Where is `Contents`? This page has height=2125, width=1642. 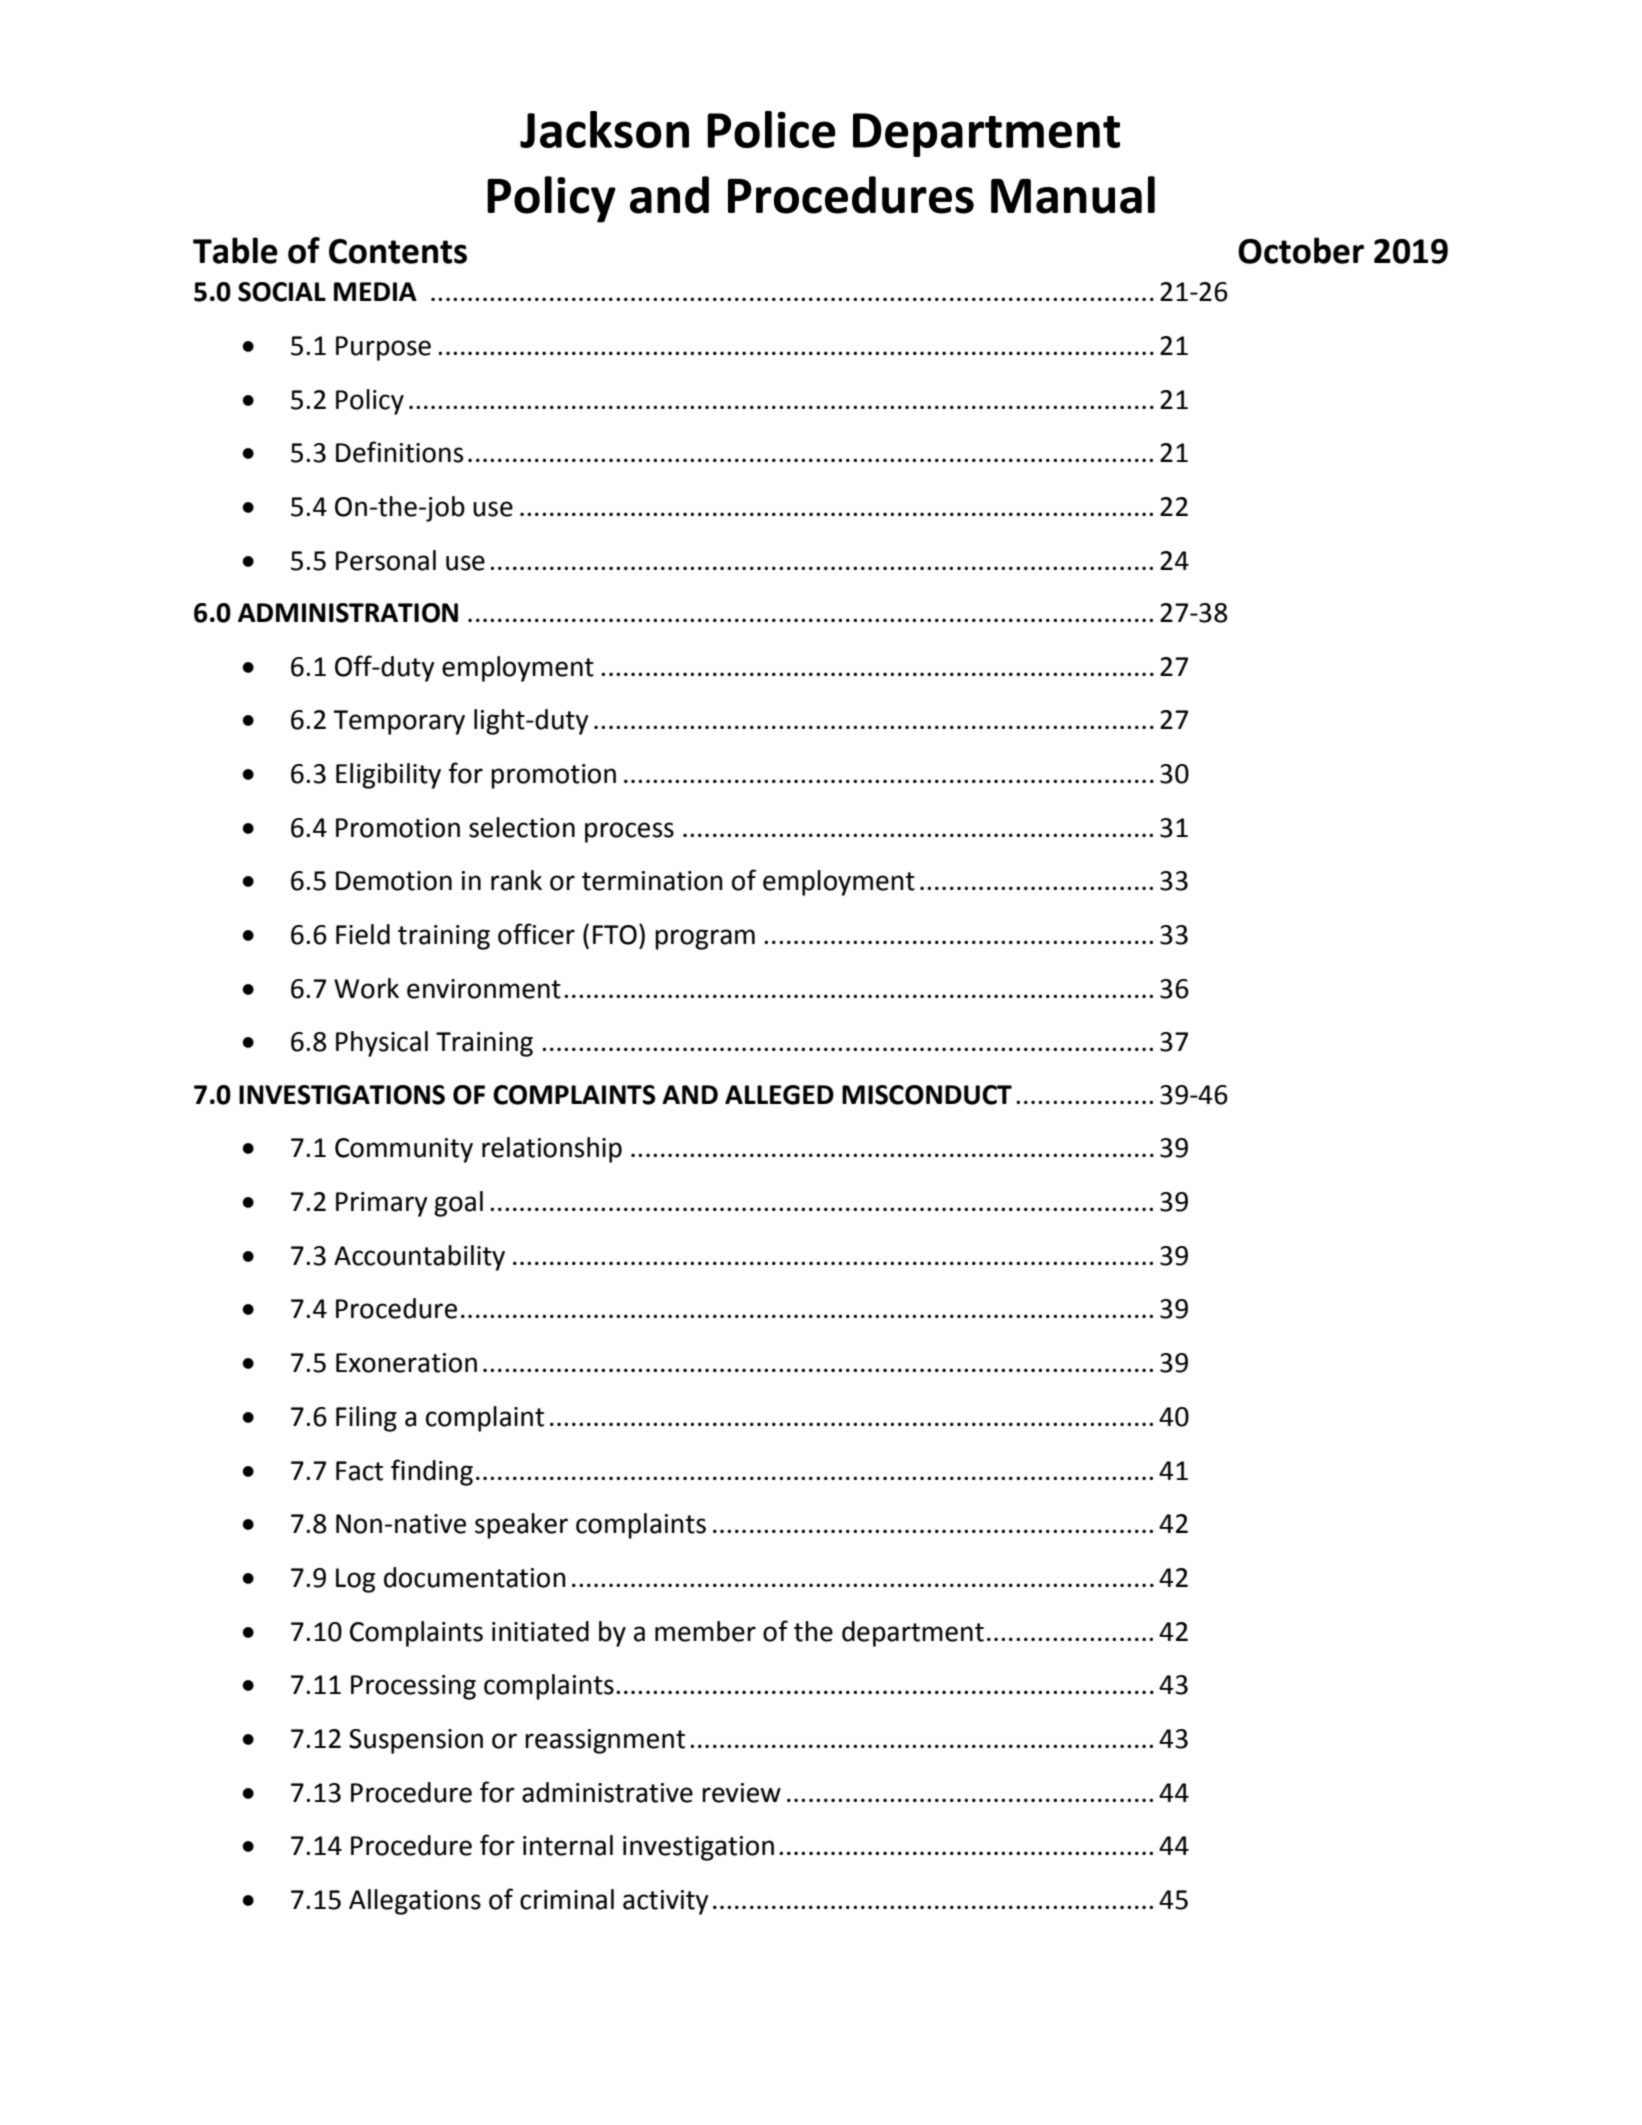 Contents is located at coordinates (398, 251).
